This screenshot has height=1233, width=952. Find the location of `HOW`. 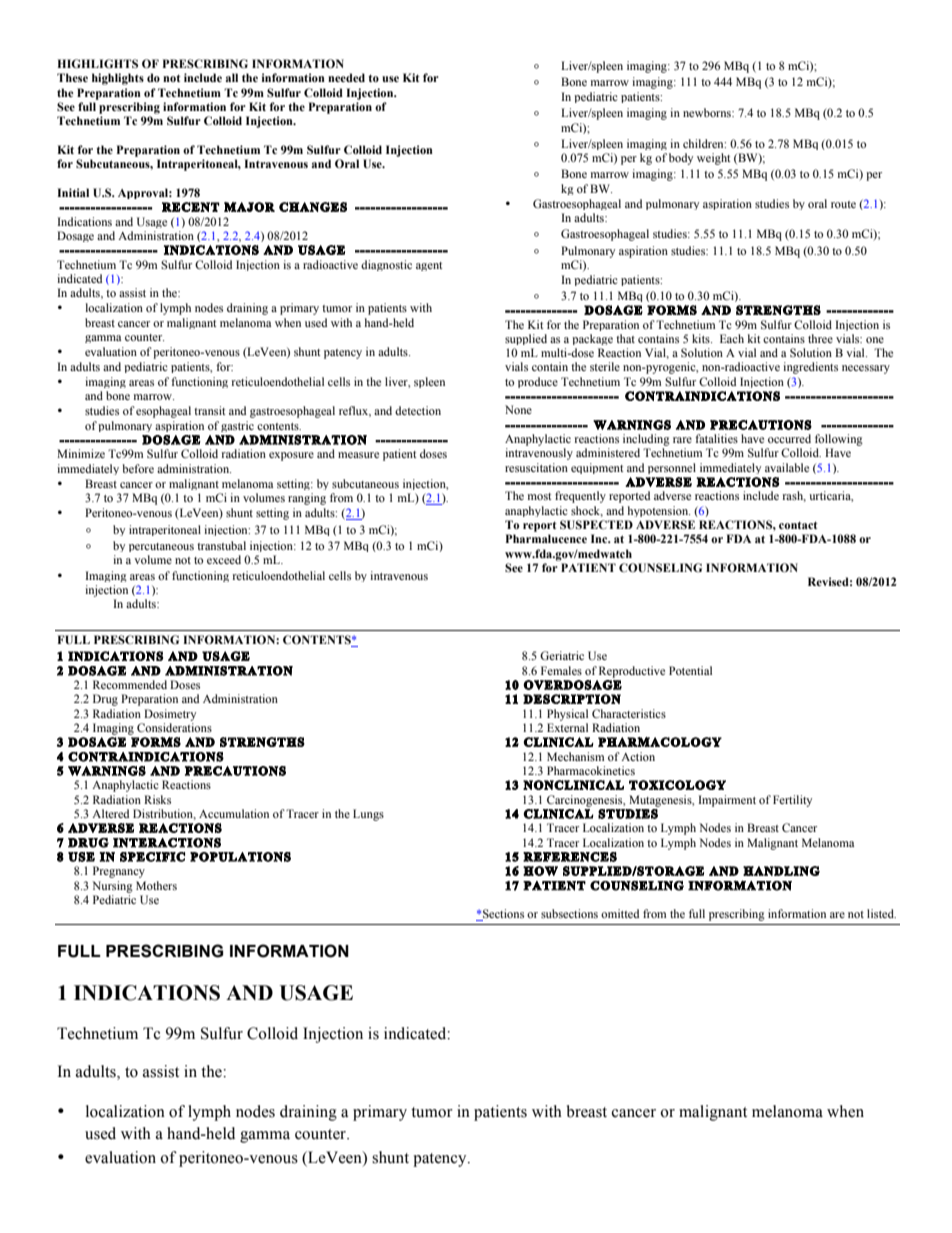

HOW is located at coordinates (540, 871).
